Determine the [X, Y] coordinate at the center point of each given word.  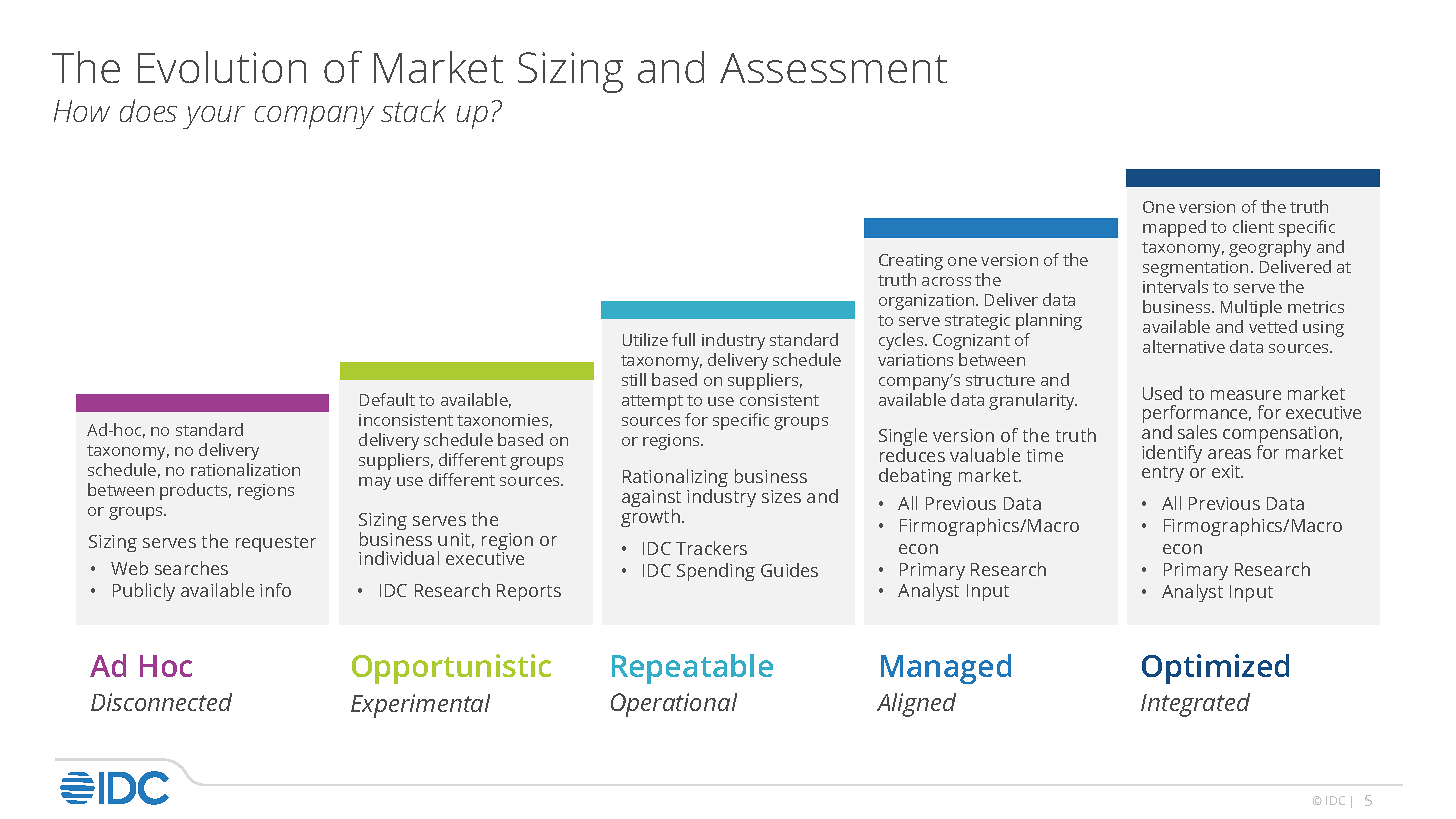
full [683, 339]
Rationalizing [675, 480]
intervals [1175, 286]
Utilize [645, 339]
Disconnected [161, 702]
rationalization [245, 469]
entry [1163, 474]
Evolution [222, 67]
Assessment [833, 68]
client [1253, 226]
